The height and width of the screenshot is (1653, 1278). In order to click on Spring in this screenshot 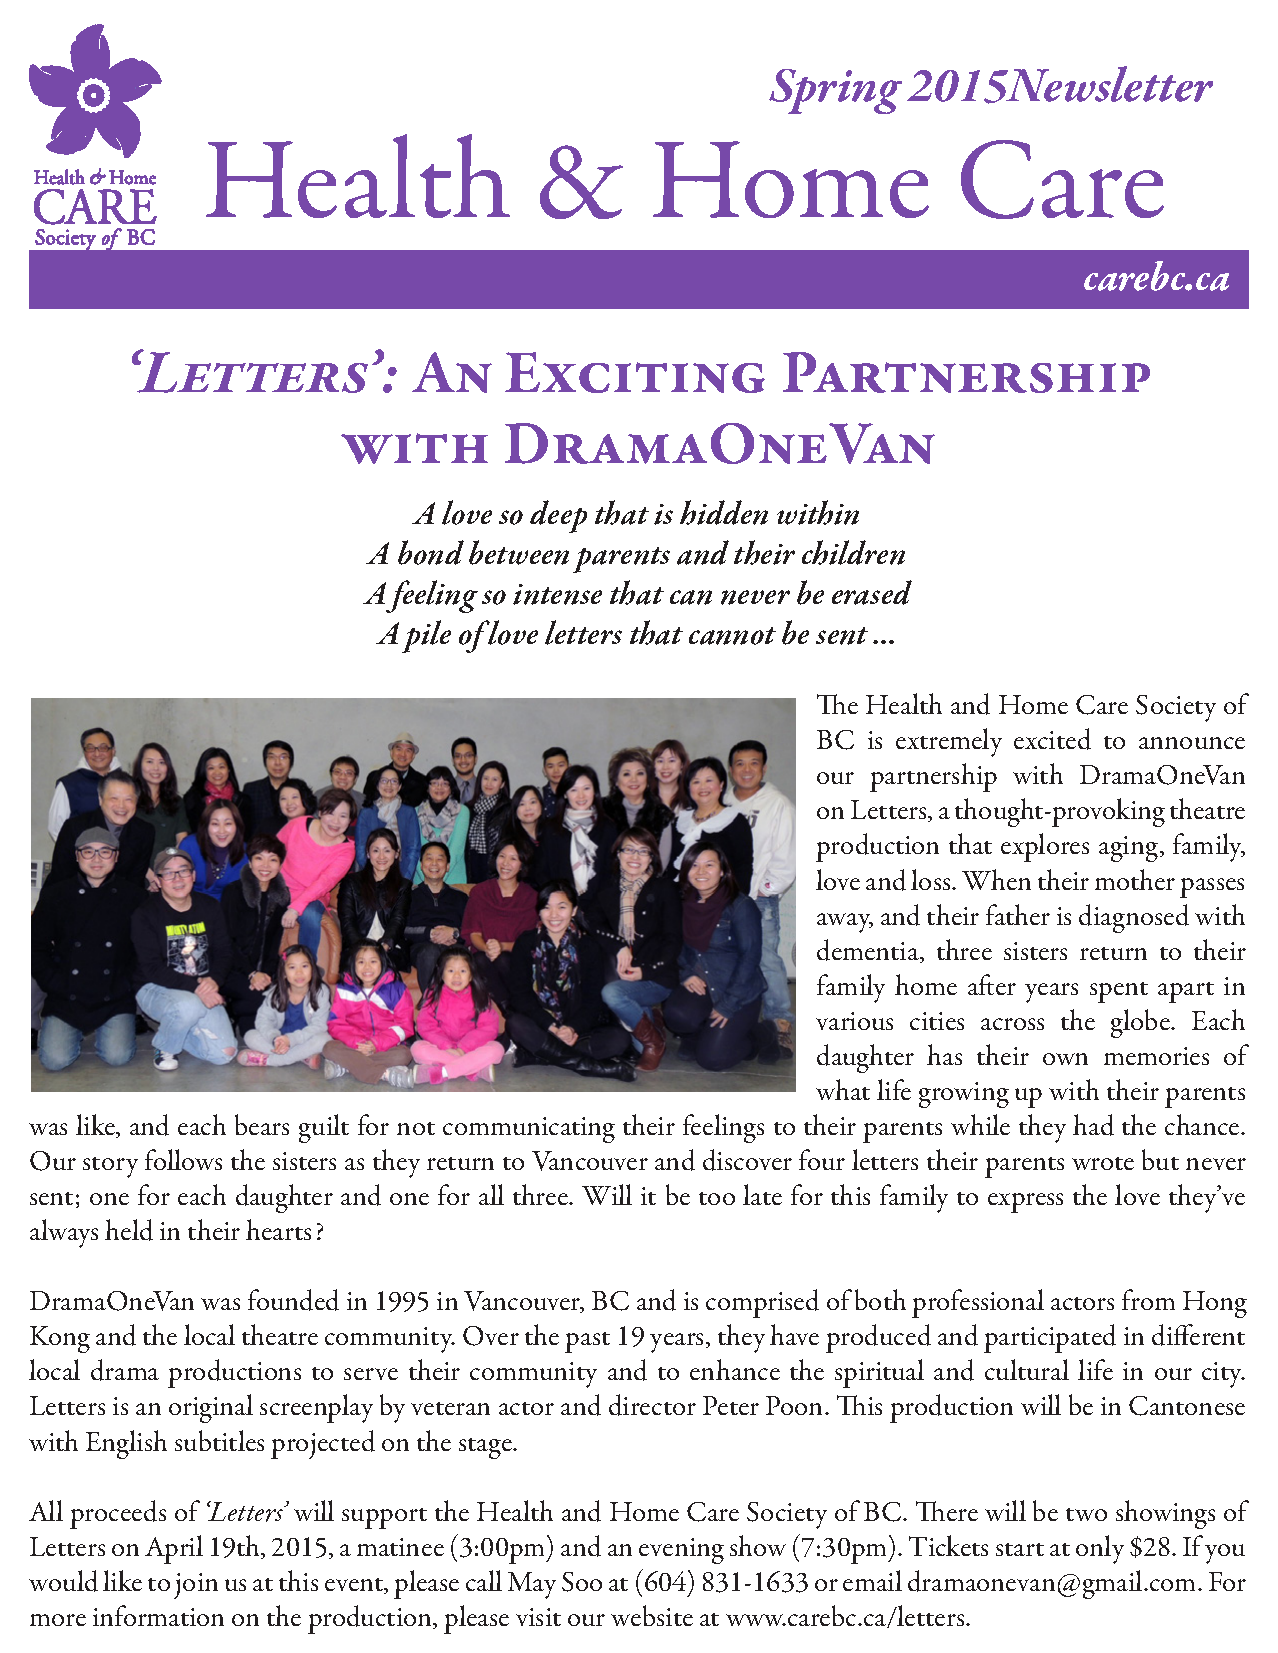, I will do `click(835, 91)`.
